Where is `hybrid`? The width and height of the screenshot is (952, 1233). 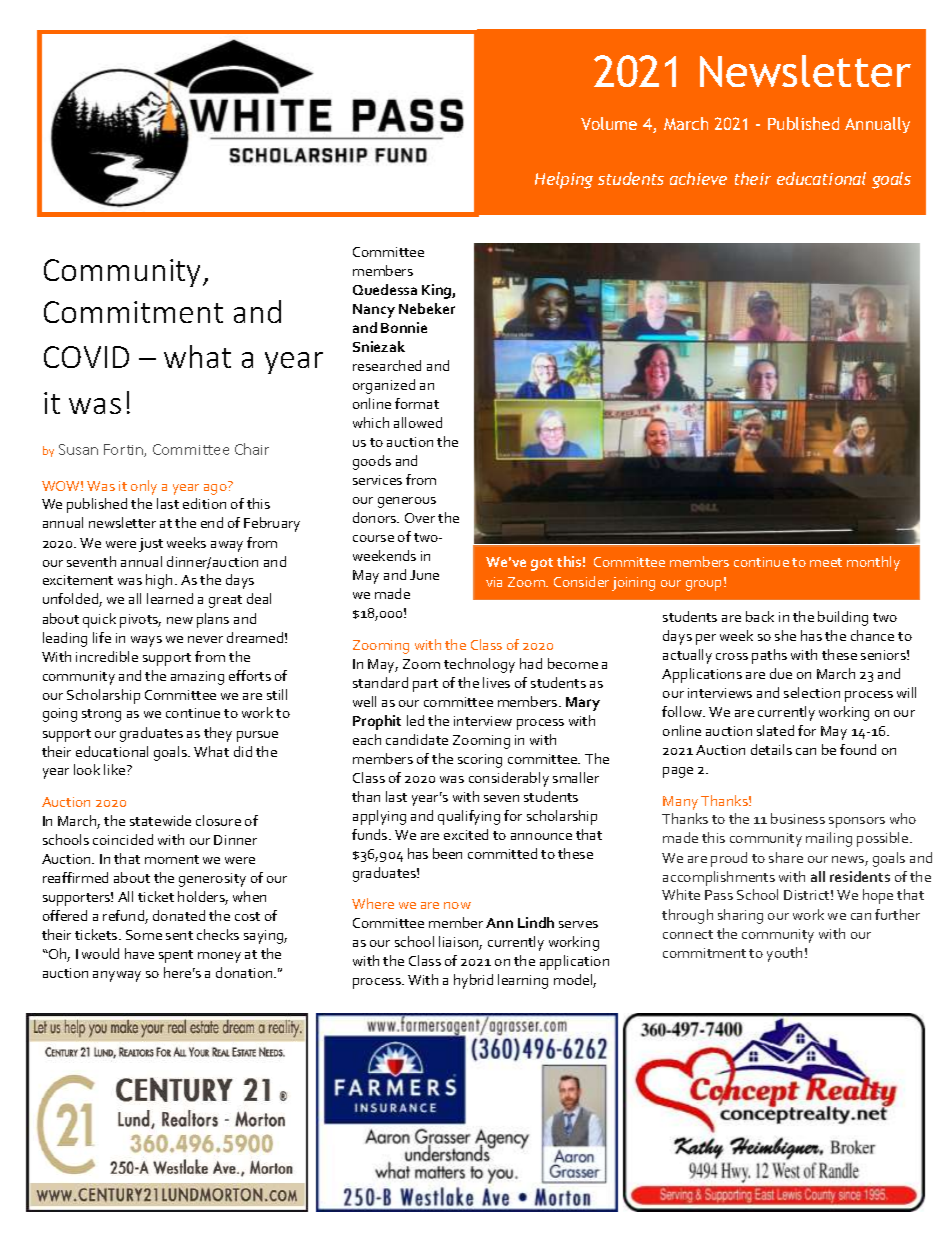 hybrid is located at coordinates (473, 981).
